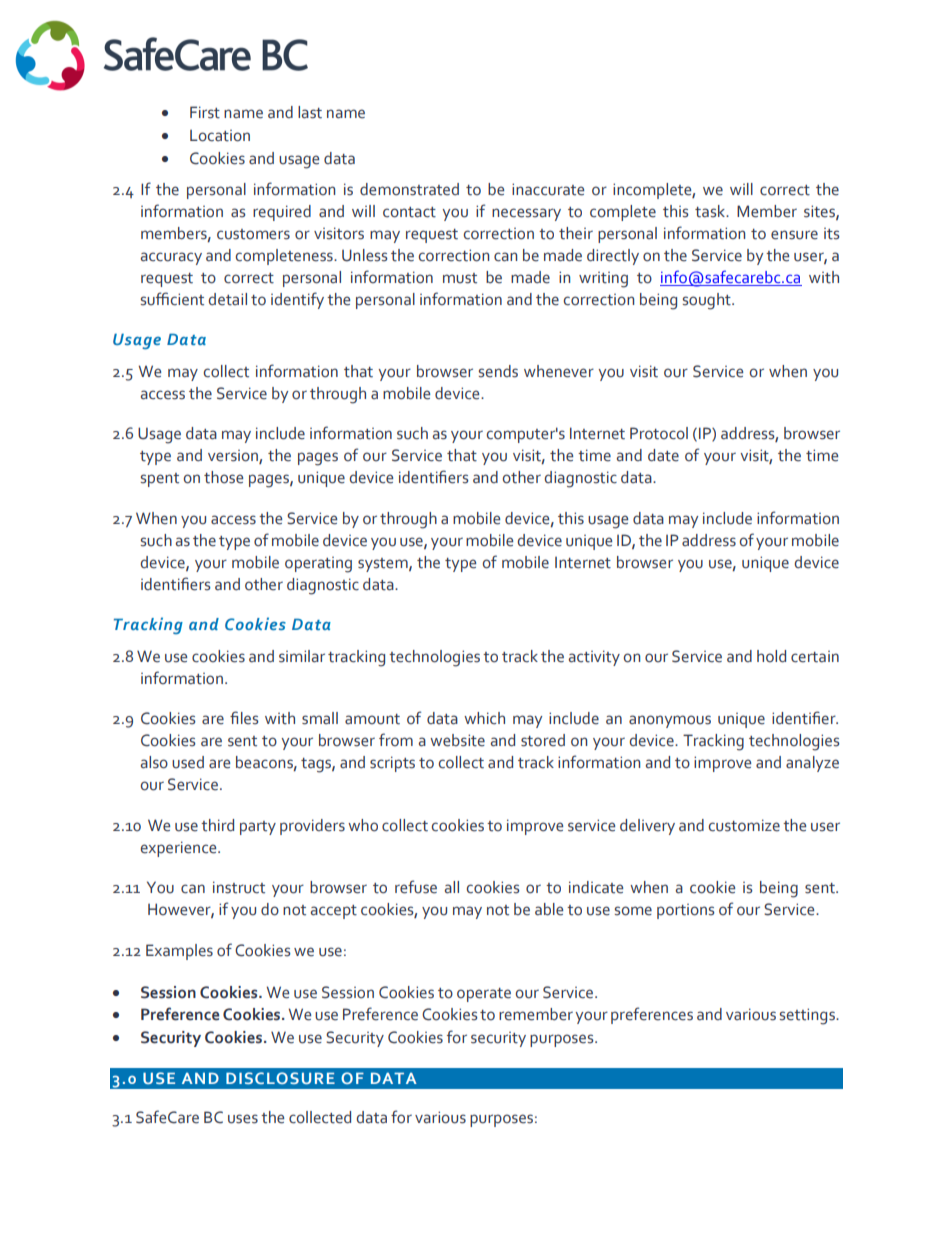 Image resolution: width=952 pixels, height=1233 pixels. I want to click on sends, so click(498, 371).
